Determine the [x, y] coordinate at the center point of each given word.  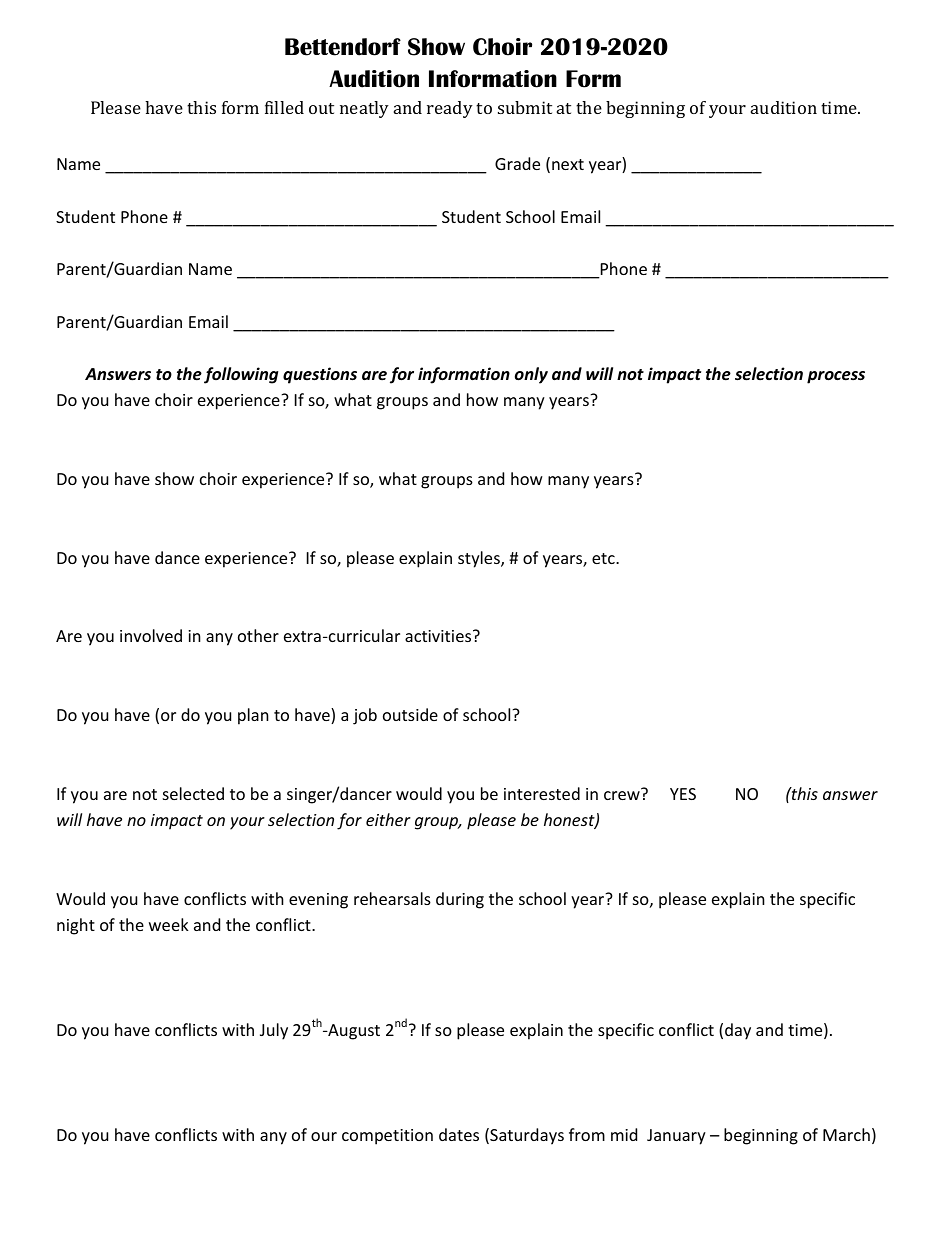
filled [284, 107]
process [836, 377]
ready [450, 109]
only [531, 375]
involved [151, 635]
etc [604, 558]
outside [410, 714]
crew [623, 794]
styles [480, 559]
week [169, 924]
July [274, 1031]
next [568, 164]
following [241, 375]
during [460, 900]
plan [253, 716]
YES [683, 794]
